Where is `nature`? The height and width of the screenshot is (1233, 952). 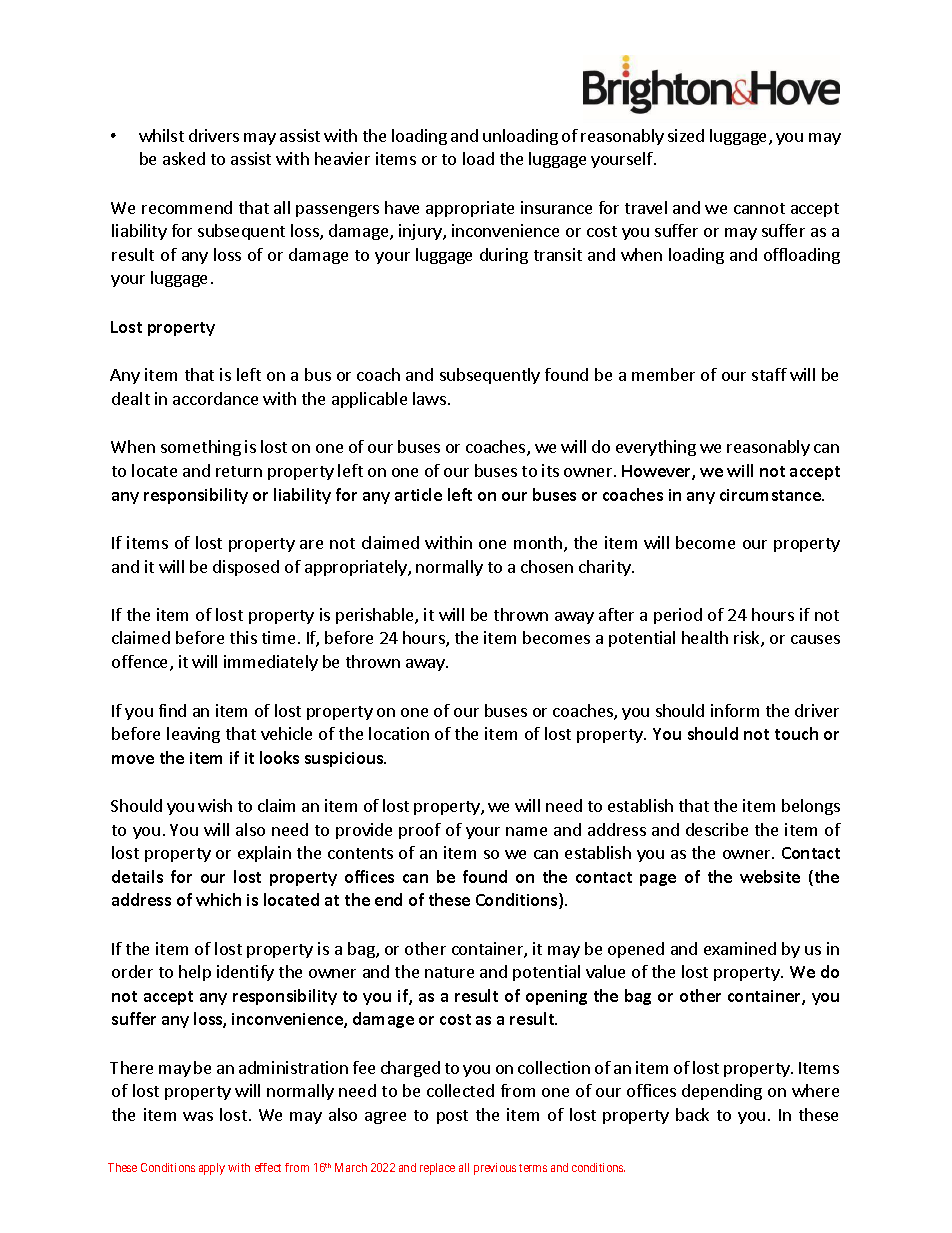 nature is located at coordinates (449, 972).
